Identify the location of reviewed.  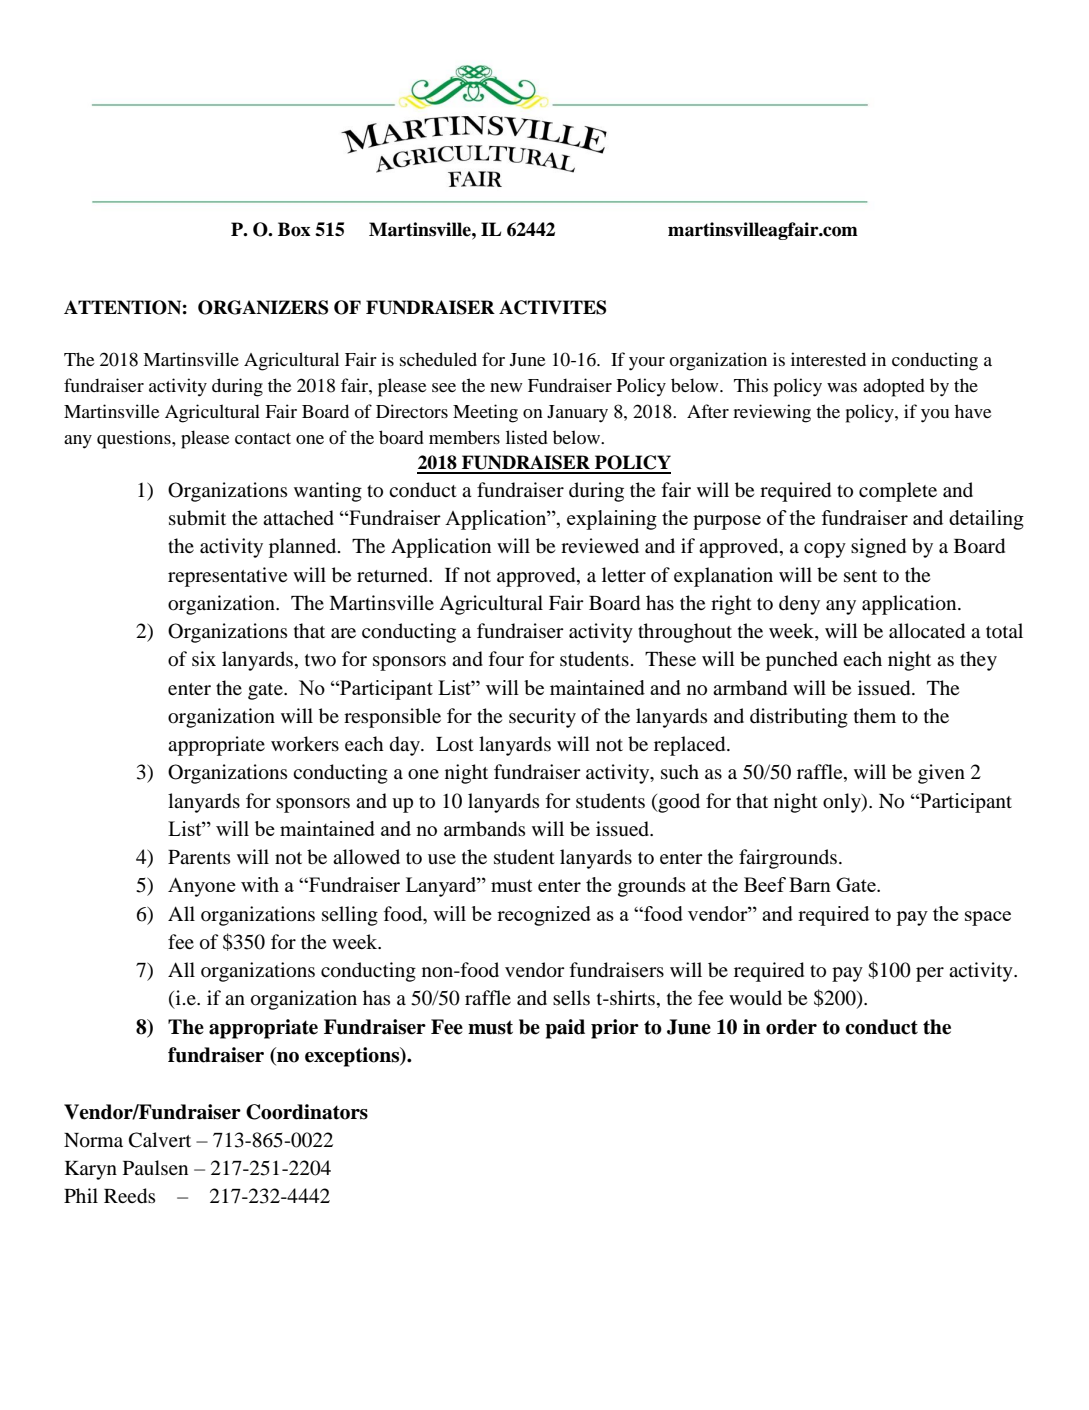
(600, 545).
